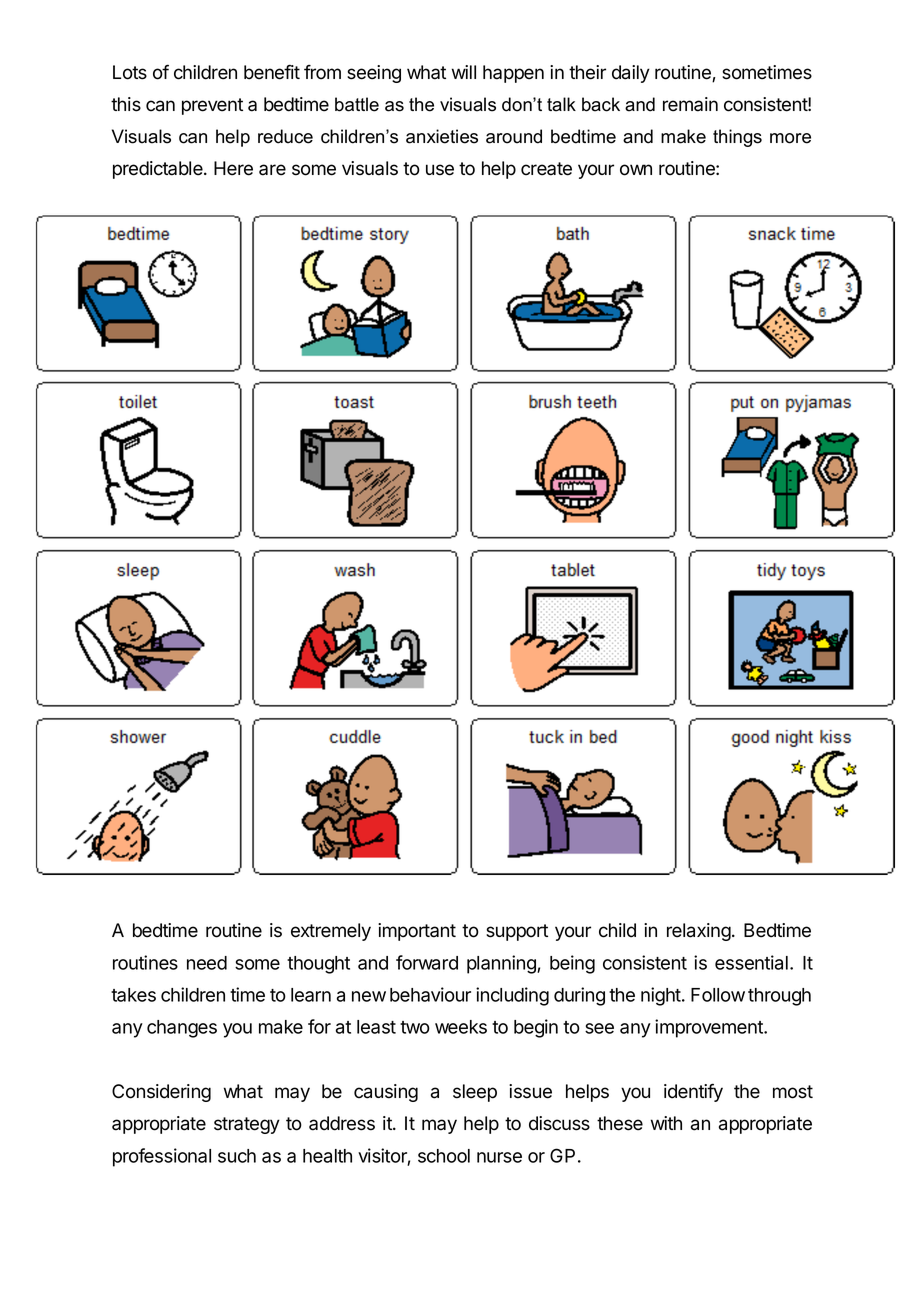  I want to click on need, so click(207, 963).
